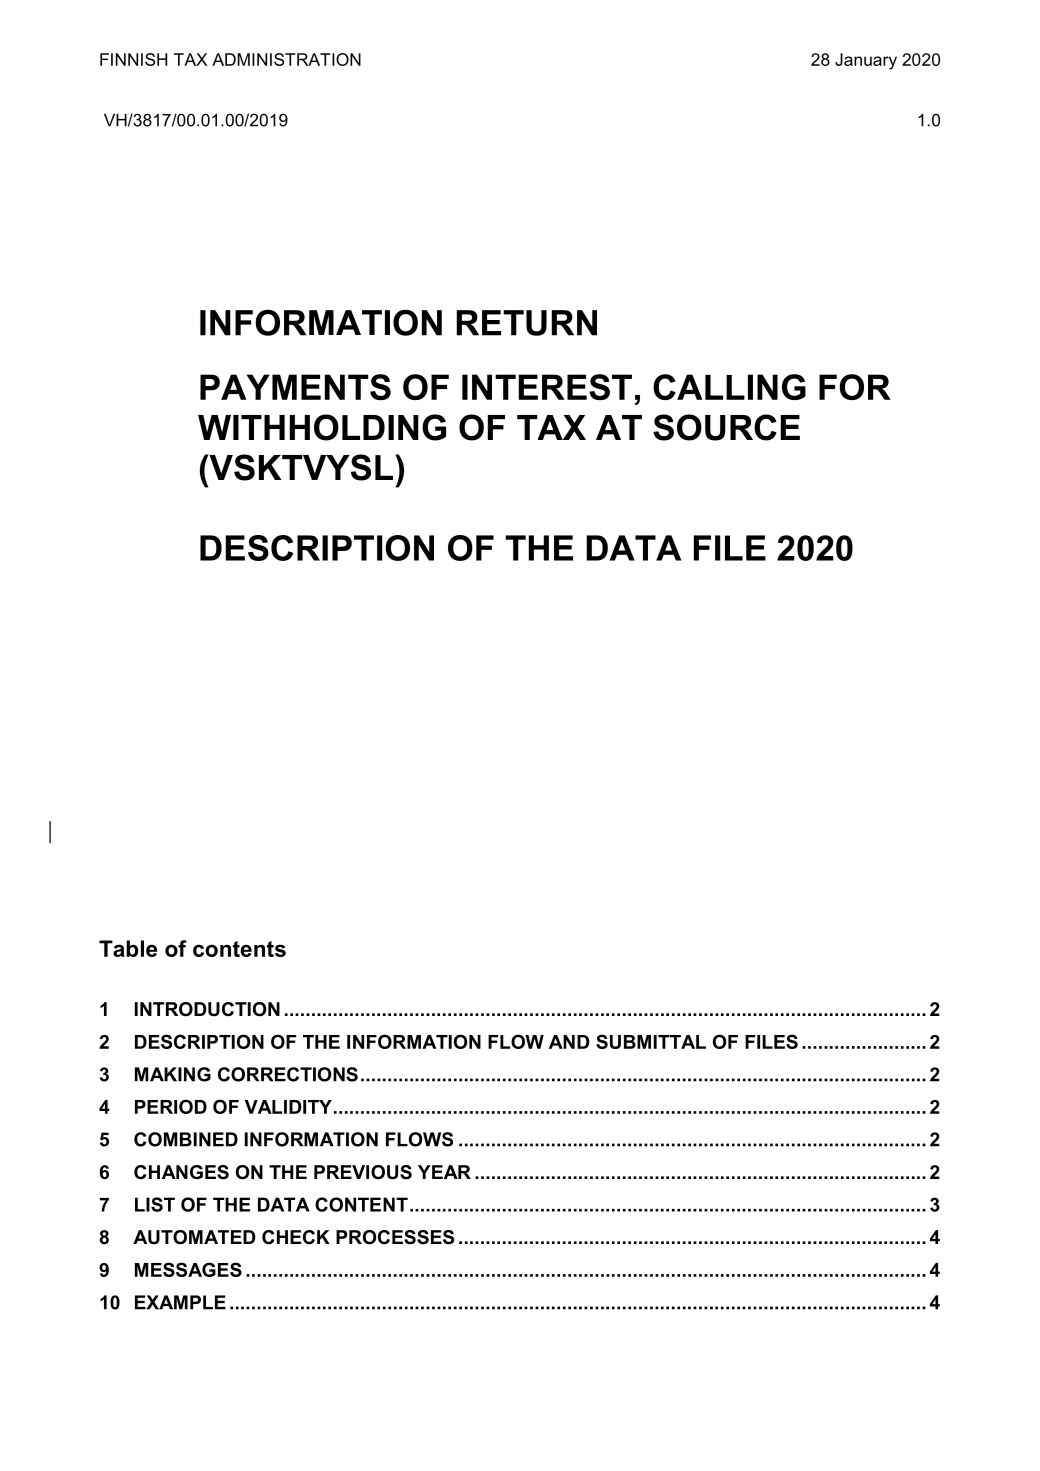 Image resolution: width=1040 pixels, height=1471 pixels. Describe the element at coordinates (295, 387) in the screenshot. I see `PAYMENTS` at that location.
